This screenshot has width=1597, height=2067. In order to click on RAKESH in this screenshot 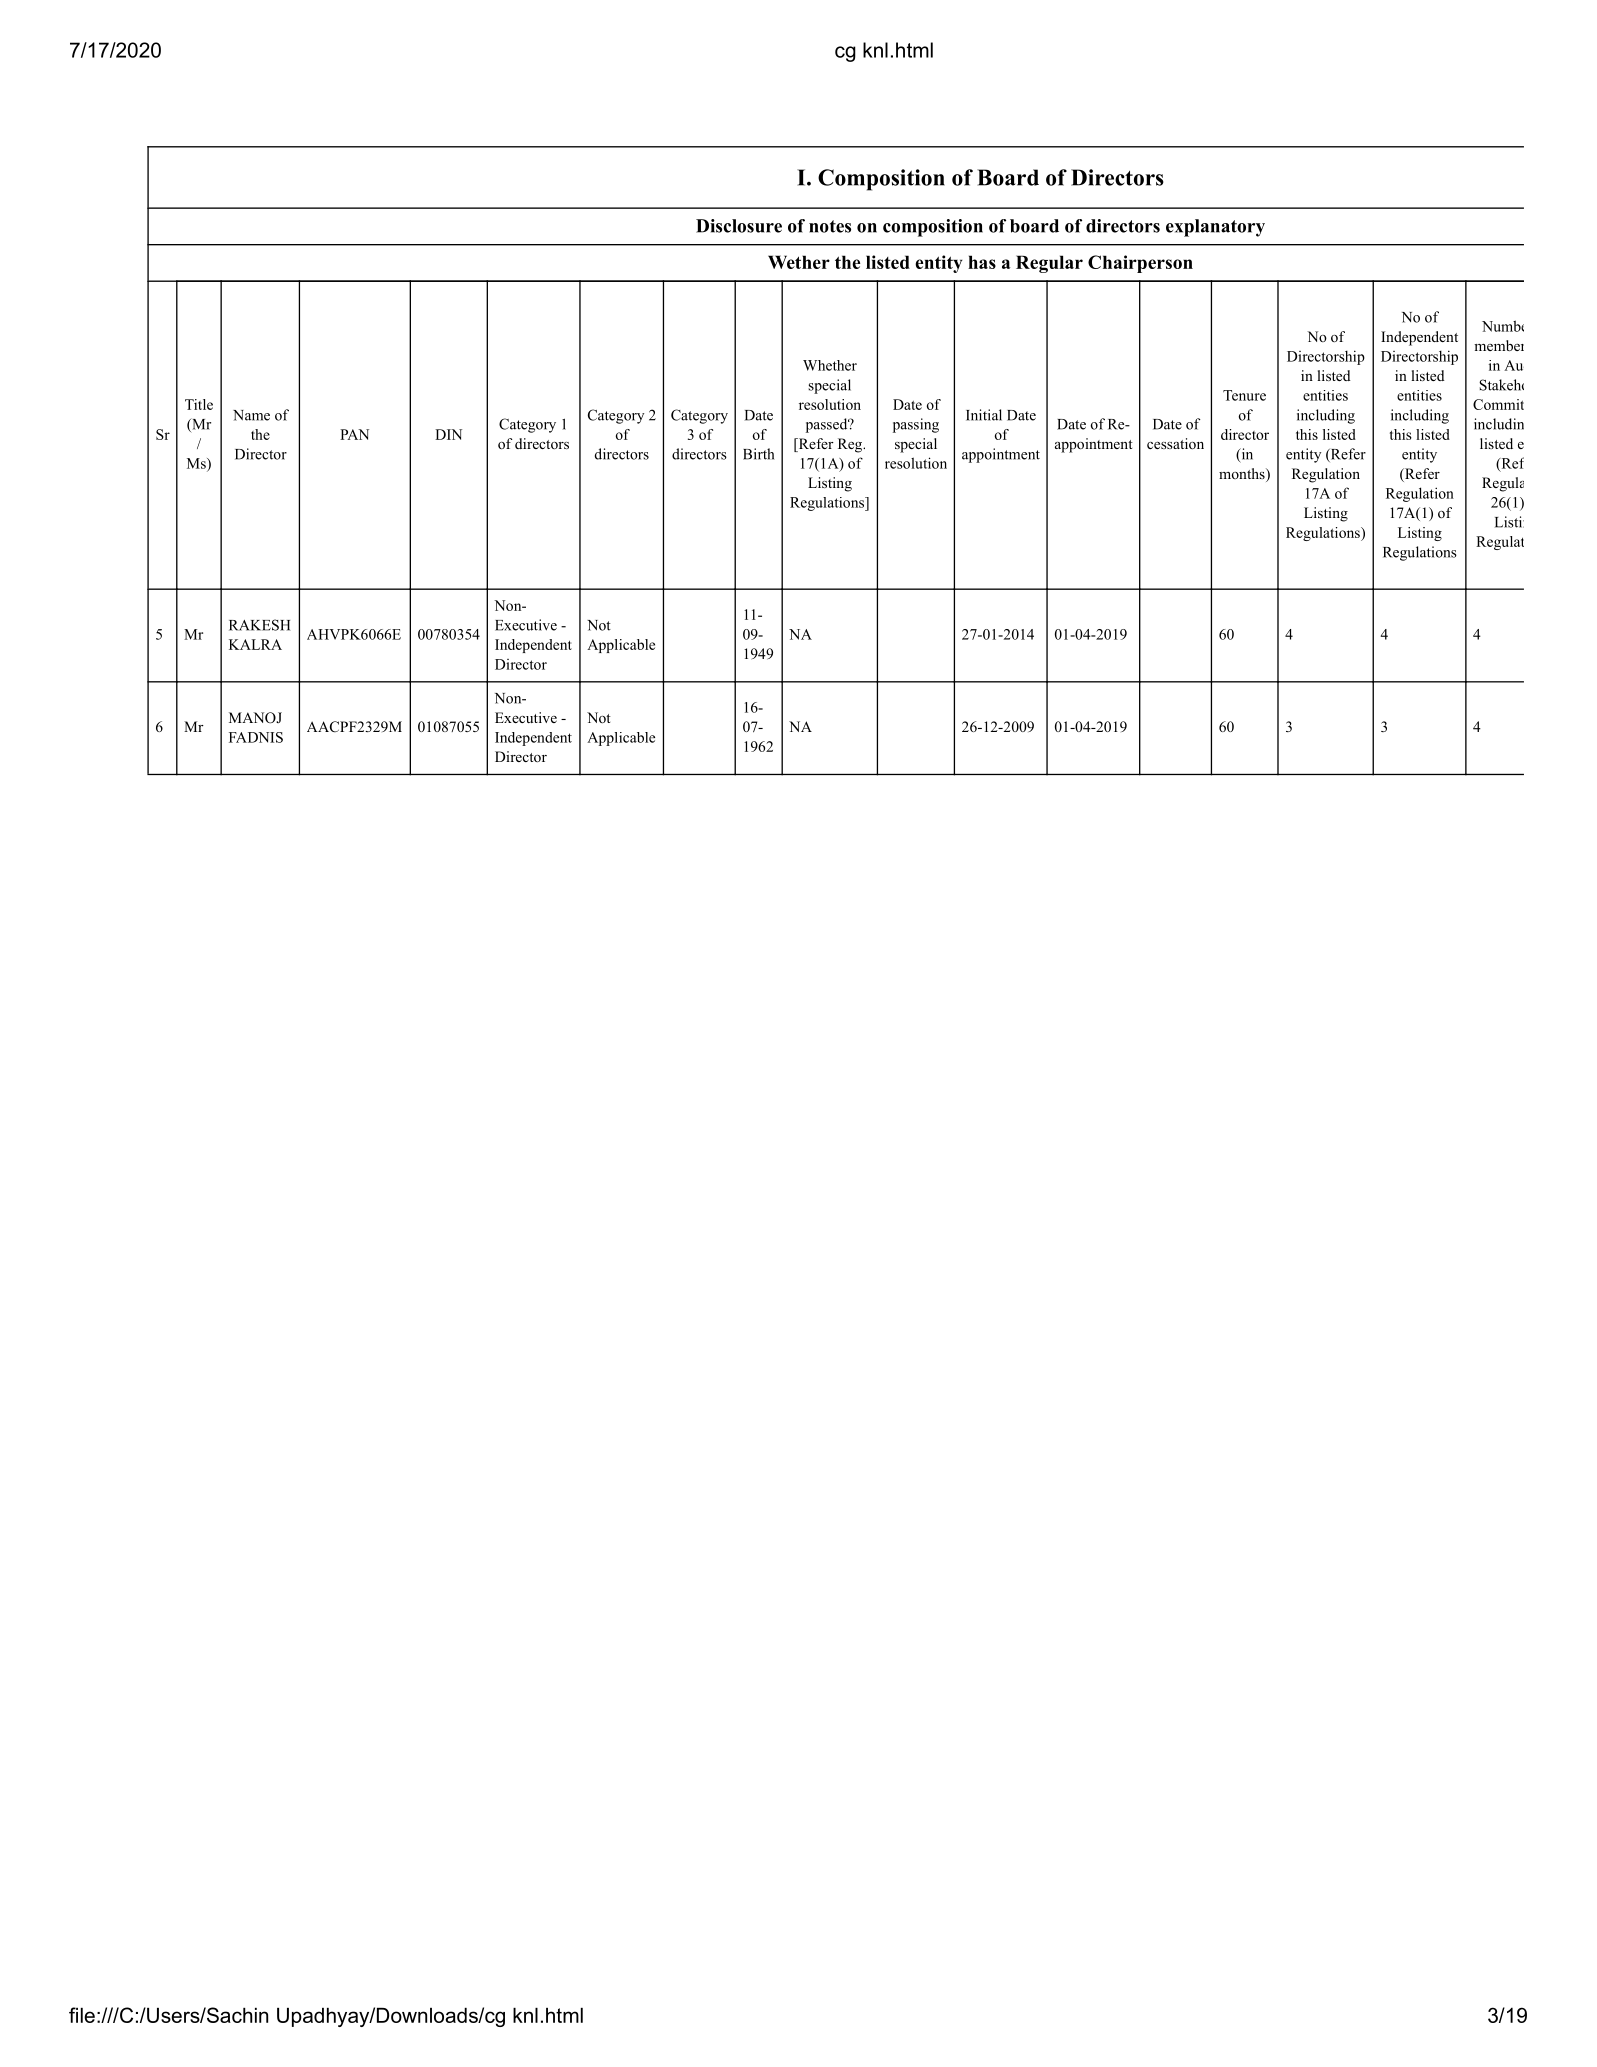, I will do `click(259, 625)`.
